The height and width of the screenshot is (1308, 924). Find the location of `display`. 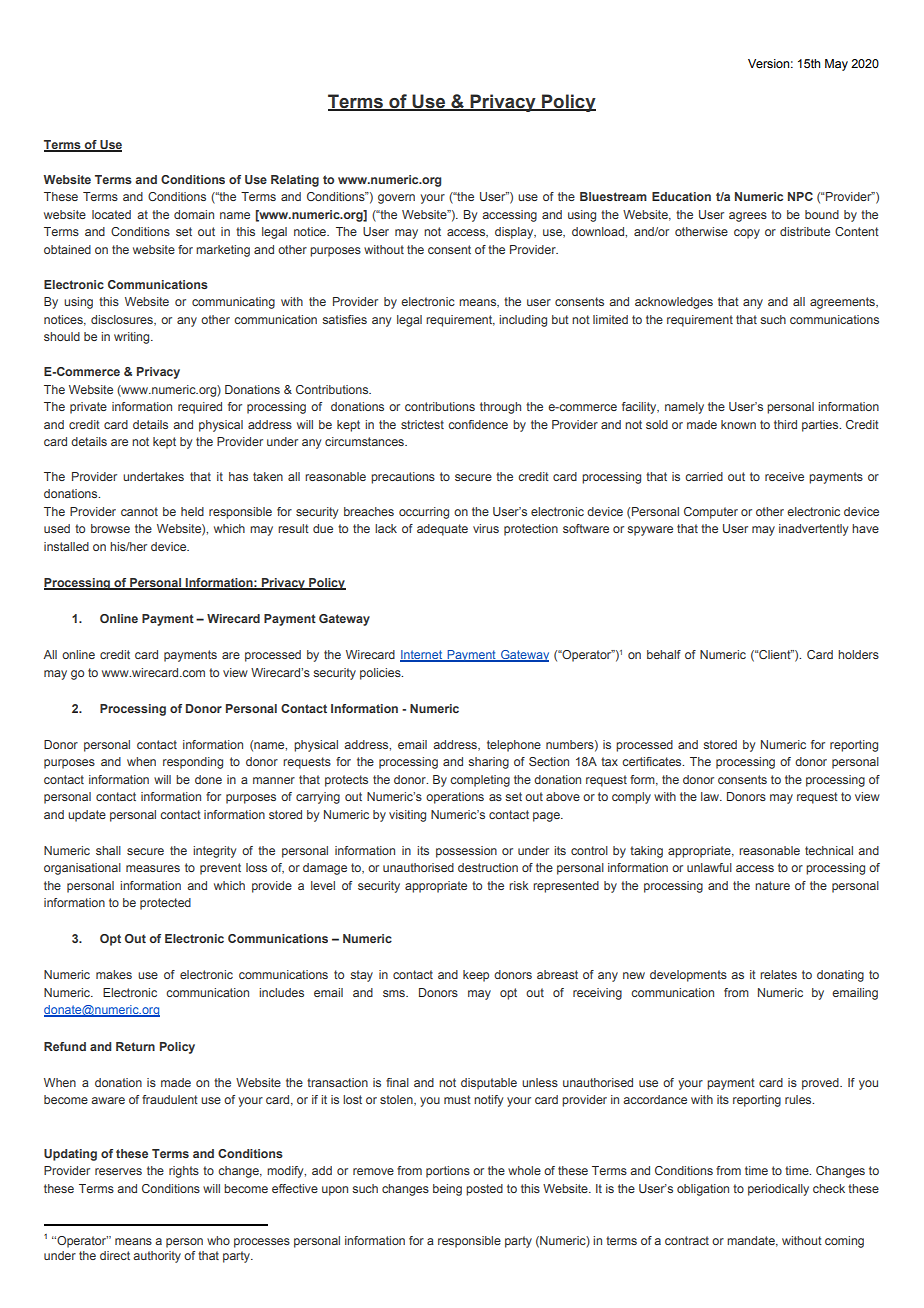

display is located at coordinates (515, 233).
